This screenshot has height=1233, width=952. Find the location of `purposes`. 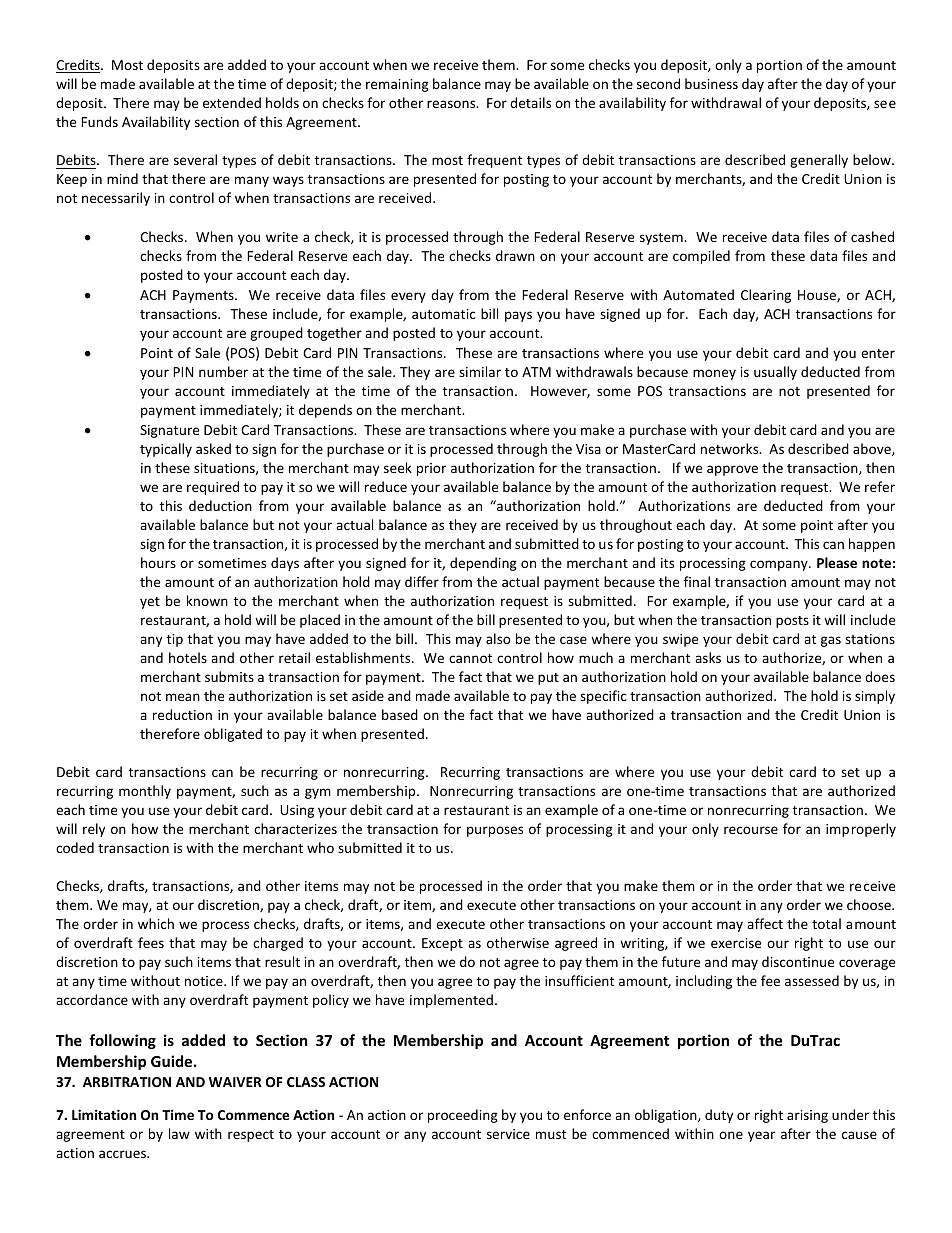

purposes is located at coordinates (495, 831).
